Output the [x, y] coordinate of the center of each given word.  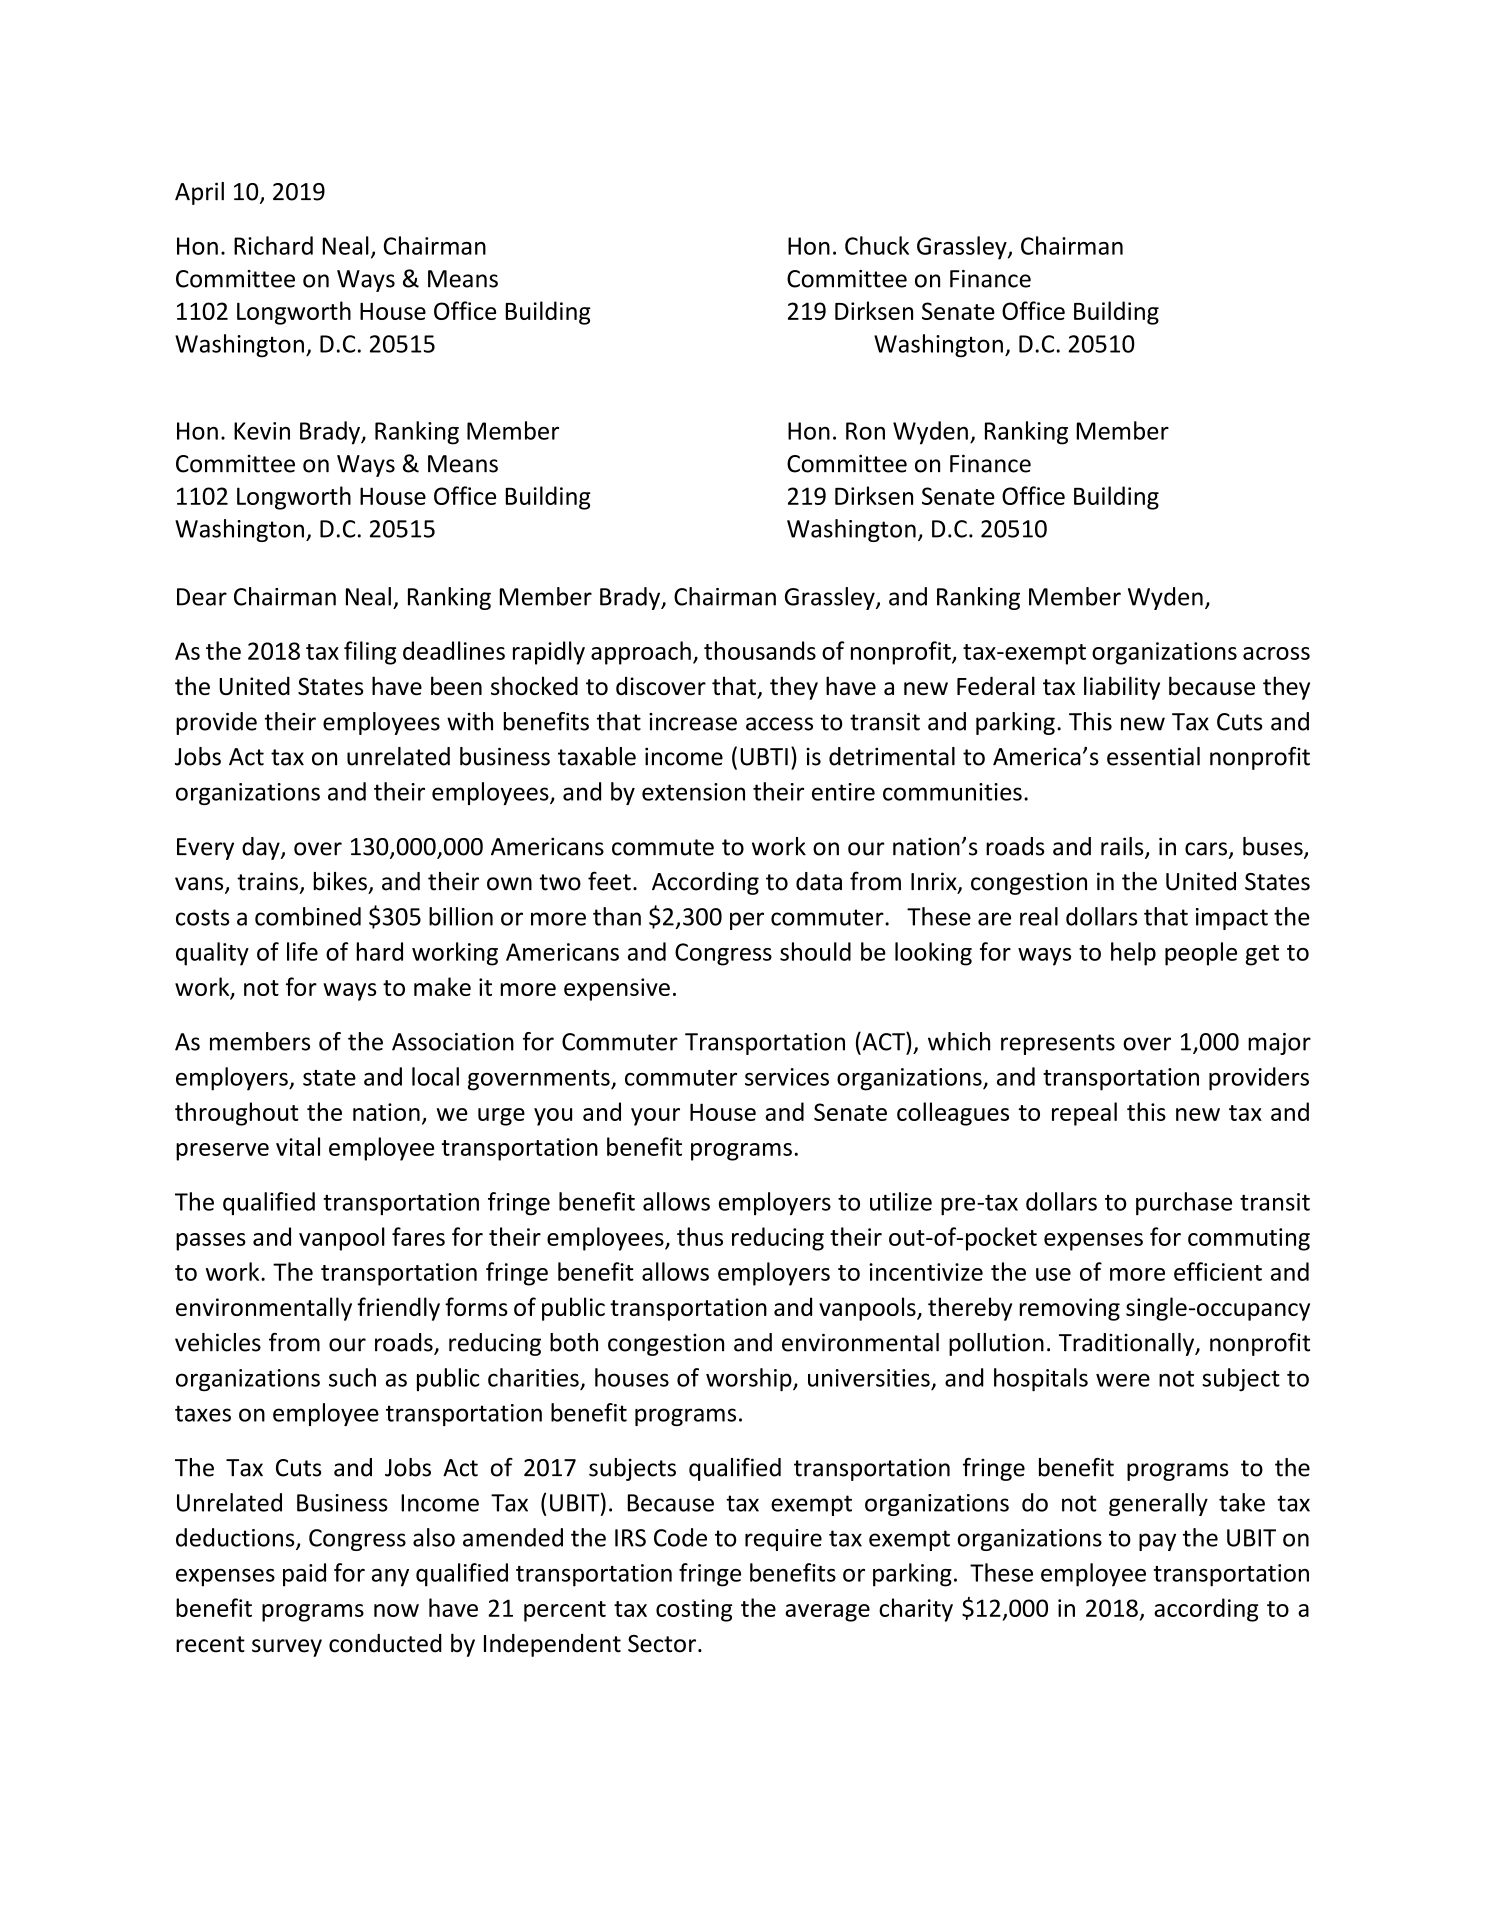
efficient [1218, 1271]
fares [418, 1236]
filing [370, 653]
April [199, 193]
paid [304, 1575]
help [1133, 954]
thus [700, 1236]
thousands [760, 650]
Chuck [877, 245]
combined [308, 916]
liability [1122, 688]
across [1276, 653]
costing [694, 1610]
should [815, 951]
